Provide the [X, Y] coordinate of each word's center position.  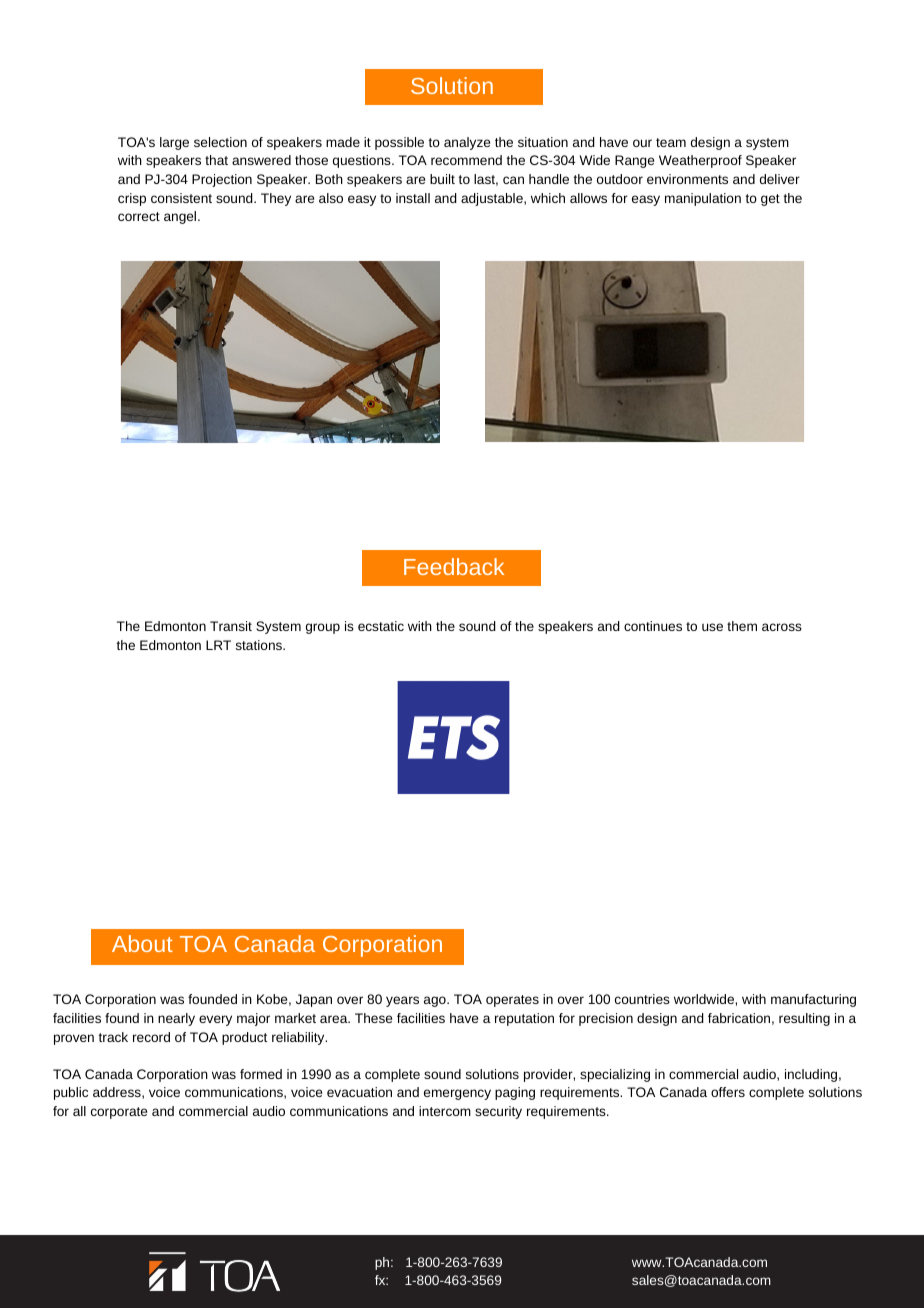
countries [642, 999]
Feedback [454, 566]
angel [181, 217]
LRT [218, 645]
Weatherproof [700, 161]
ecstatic [381, 626]
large [174, 143]
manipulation [703, 199]
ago [436, 1001]
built [442, 179]
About [142, 943]
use [712, 627]
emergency [457, 1094]
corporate [119, 1113]
